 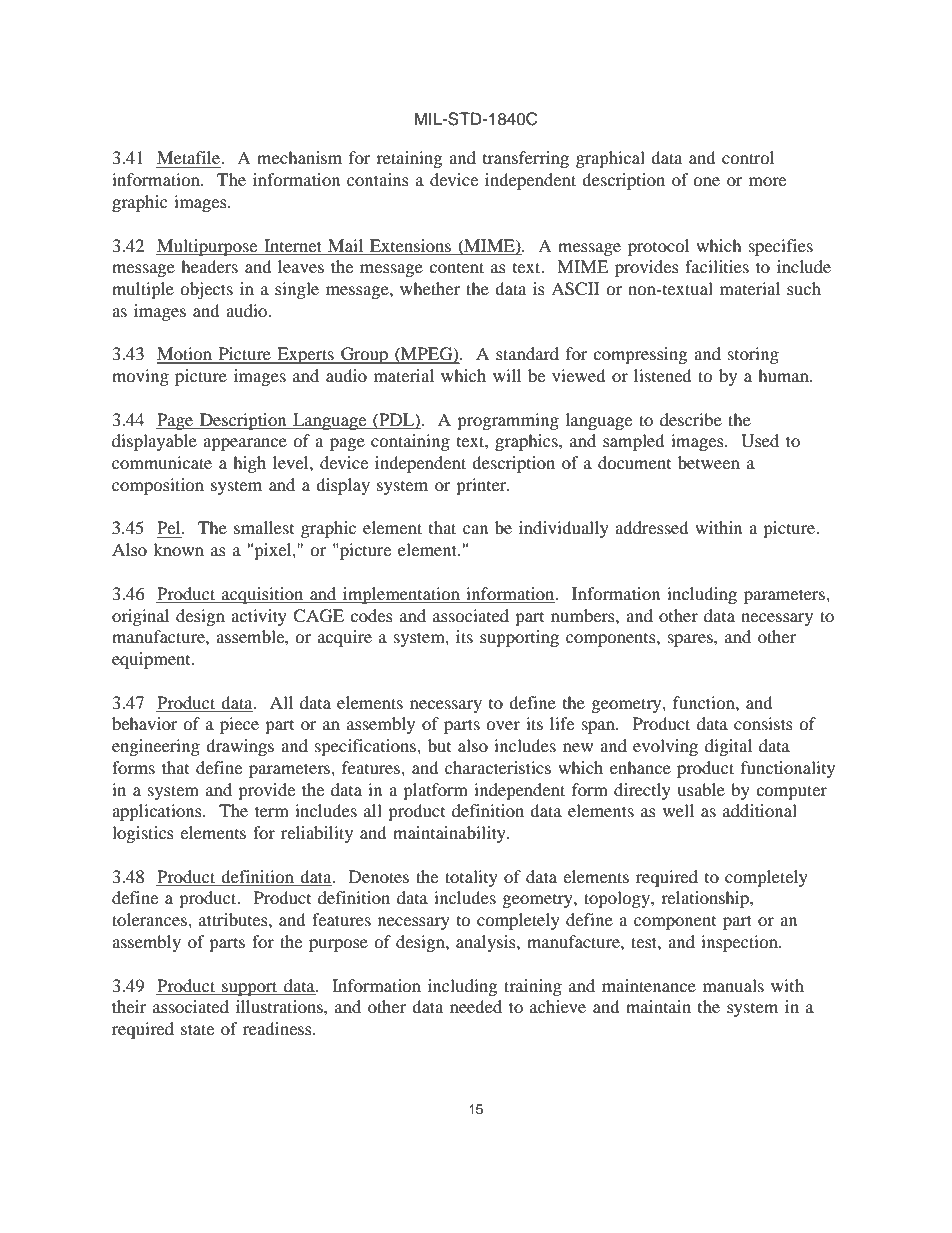 I want to click on appearance, so click(x=245, y=444).
